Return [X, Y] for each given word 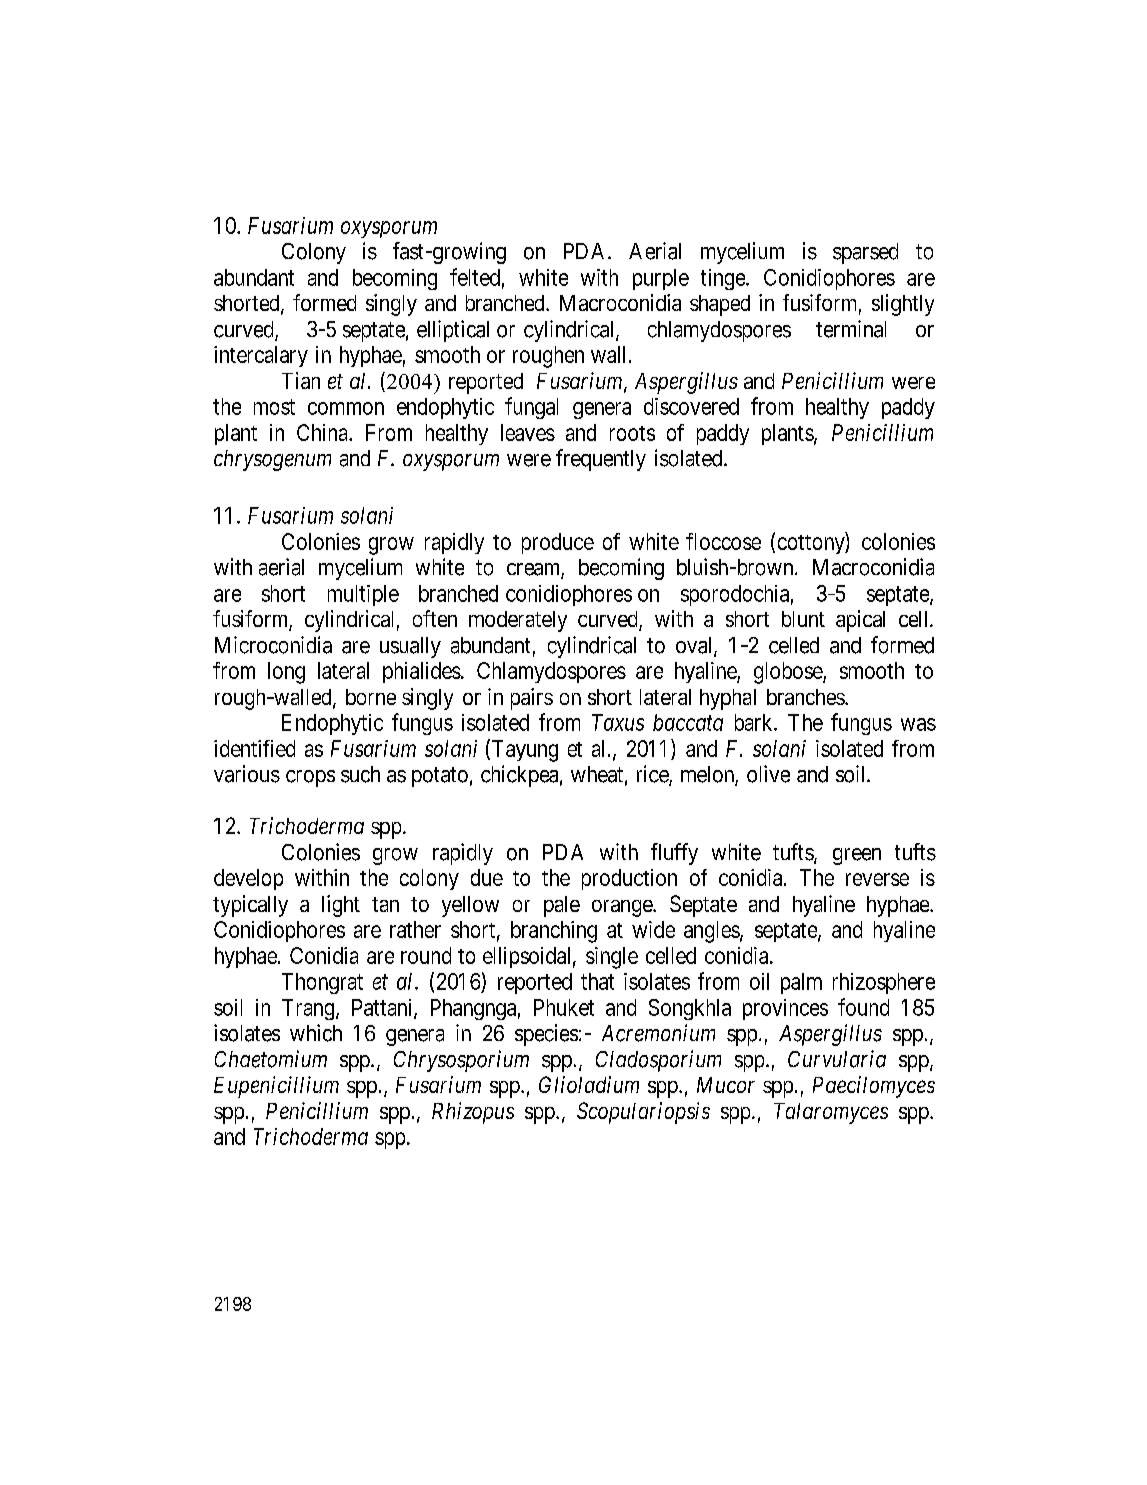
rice [653, 775]
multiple [363, 595]
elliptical [453, 331]
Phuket [564, 1007]
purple [661, 279]
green [857, 856]
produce [558, 543]
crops [310, 778]
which [316, 1033]
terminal [851, 329]
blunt [803, 619]
